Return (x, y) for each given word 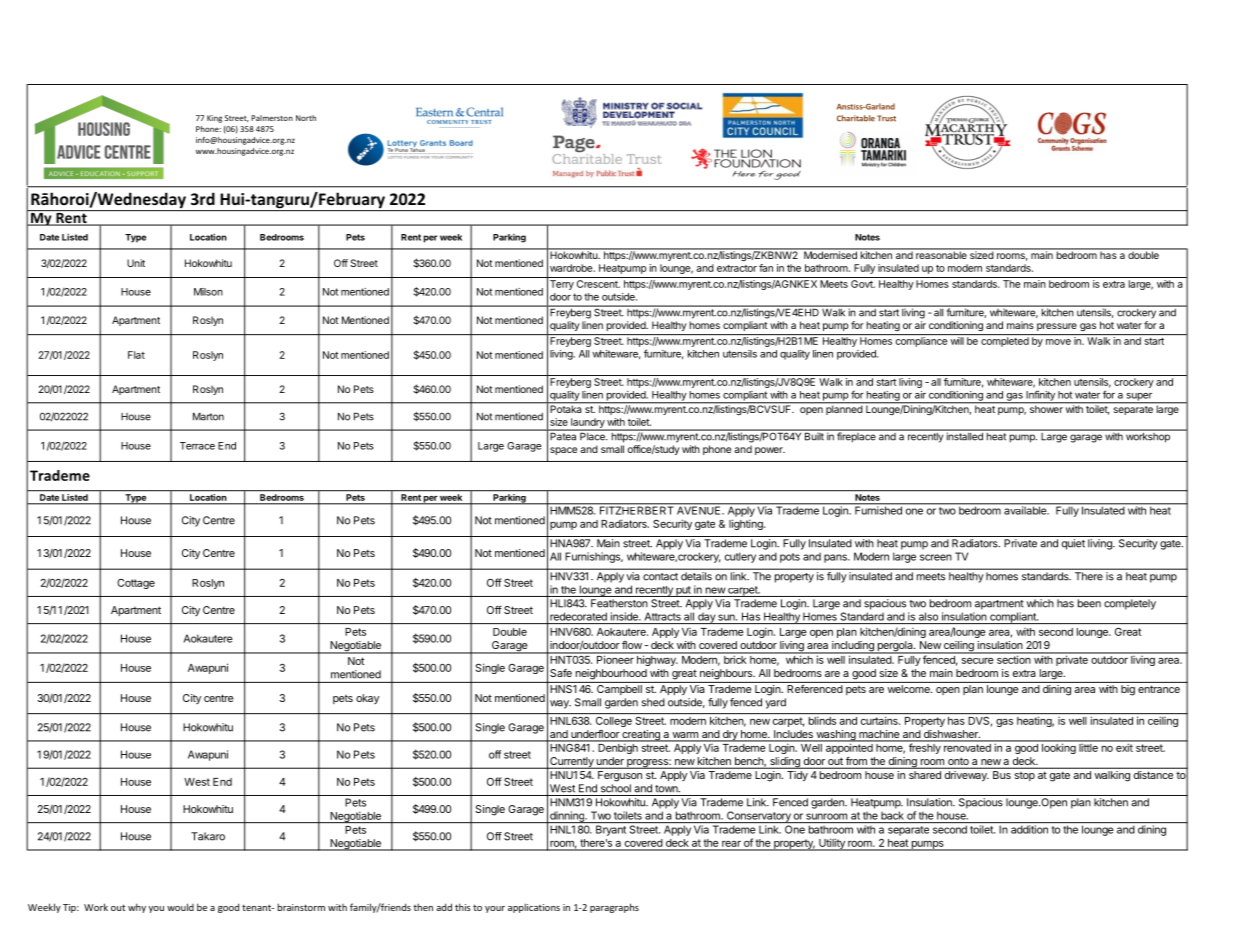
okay (367, 699)
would (180, 907)
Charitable (856, 118)
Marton (208, 416)
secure (978, 661)
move (1058, 342)
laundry (587, 424)
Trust (886, 118)
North (306, 118)
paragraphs (614, 908)
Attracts (663, 617)
